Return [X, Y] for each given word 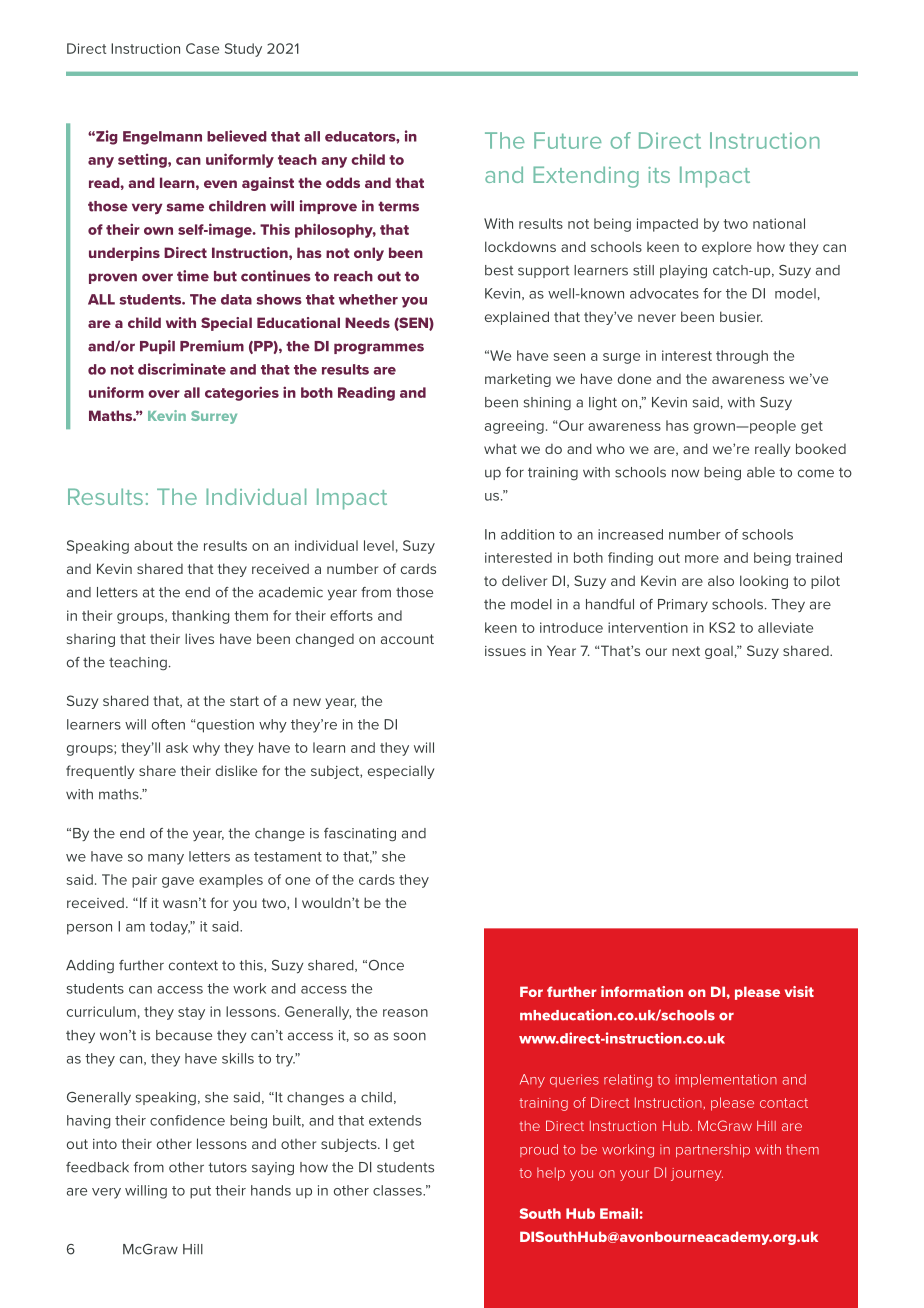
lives [199, 638]
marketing [518, 380]
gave [178, 882]
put [200, 1192]
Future [568, 140]
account [407, 639]
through [742, 357]
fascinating [360, 835]
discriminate [182, 369]
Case [202, 48]
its [659, 175]
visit [799, 991]
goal [719, 652]
